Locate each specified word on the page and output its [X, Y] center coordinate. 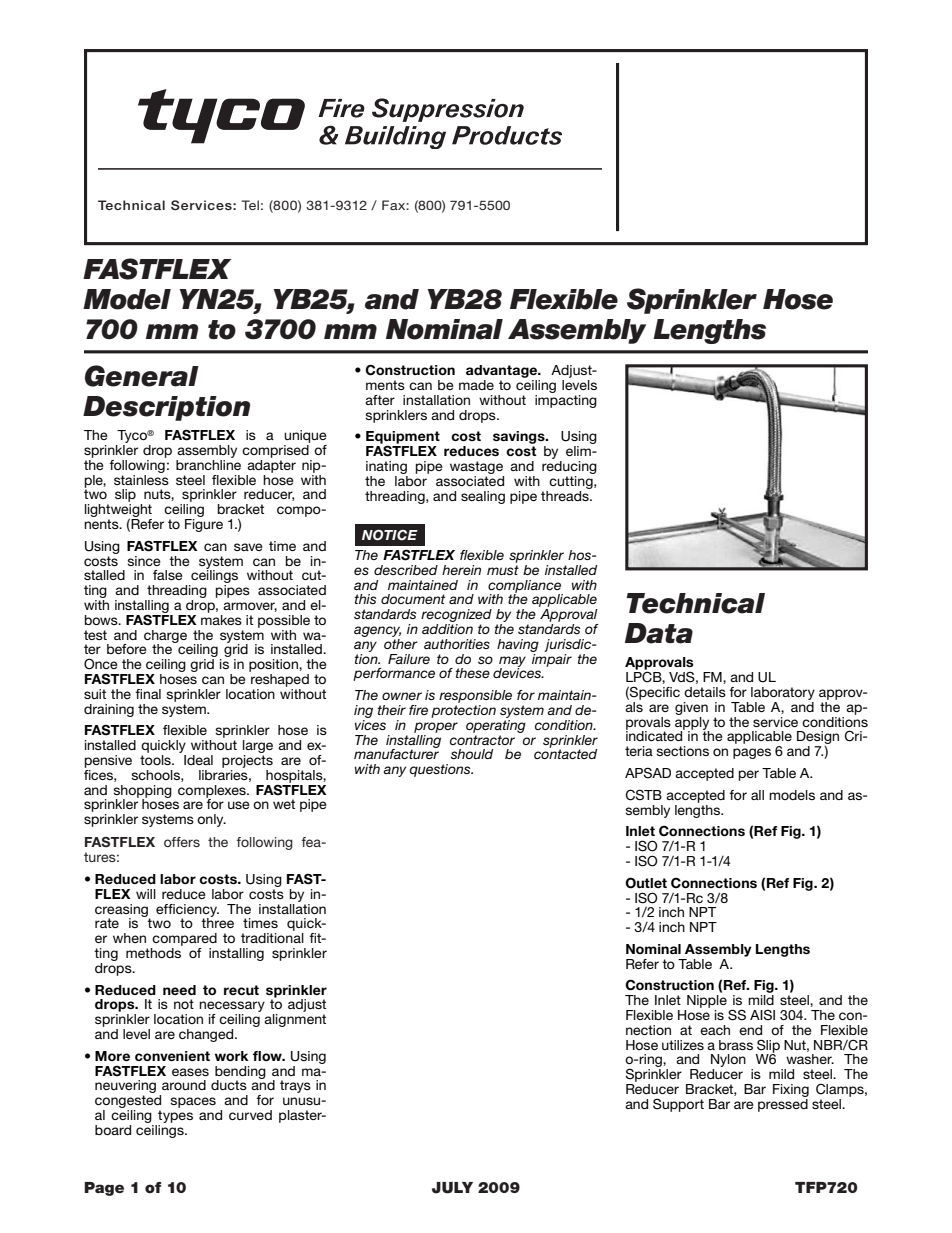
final [148, 694]
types [175, 1116]
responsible [475, 696]
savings [520, 439]
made [476, 385]
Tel [250, 205]
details [705, 692]
